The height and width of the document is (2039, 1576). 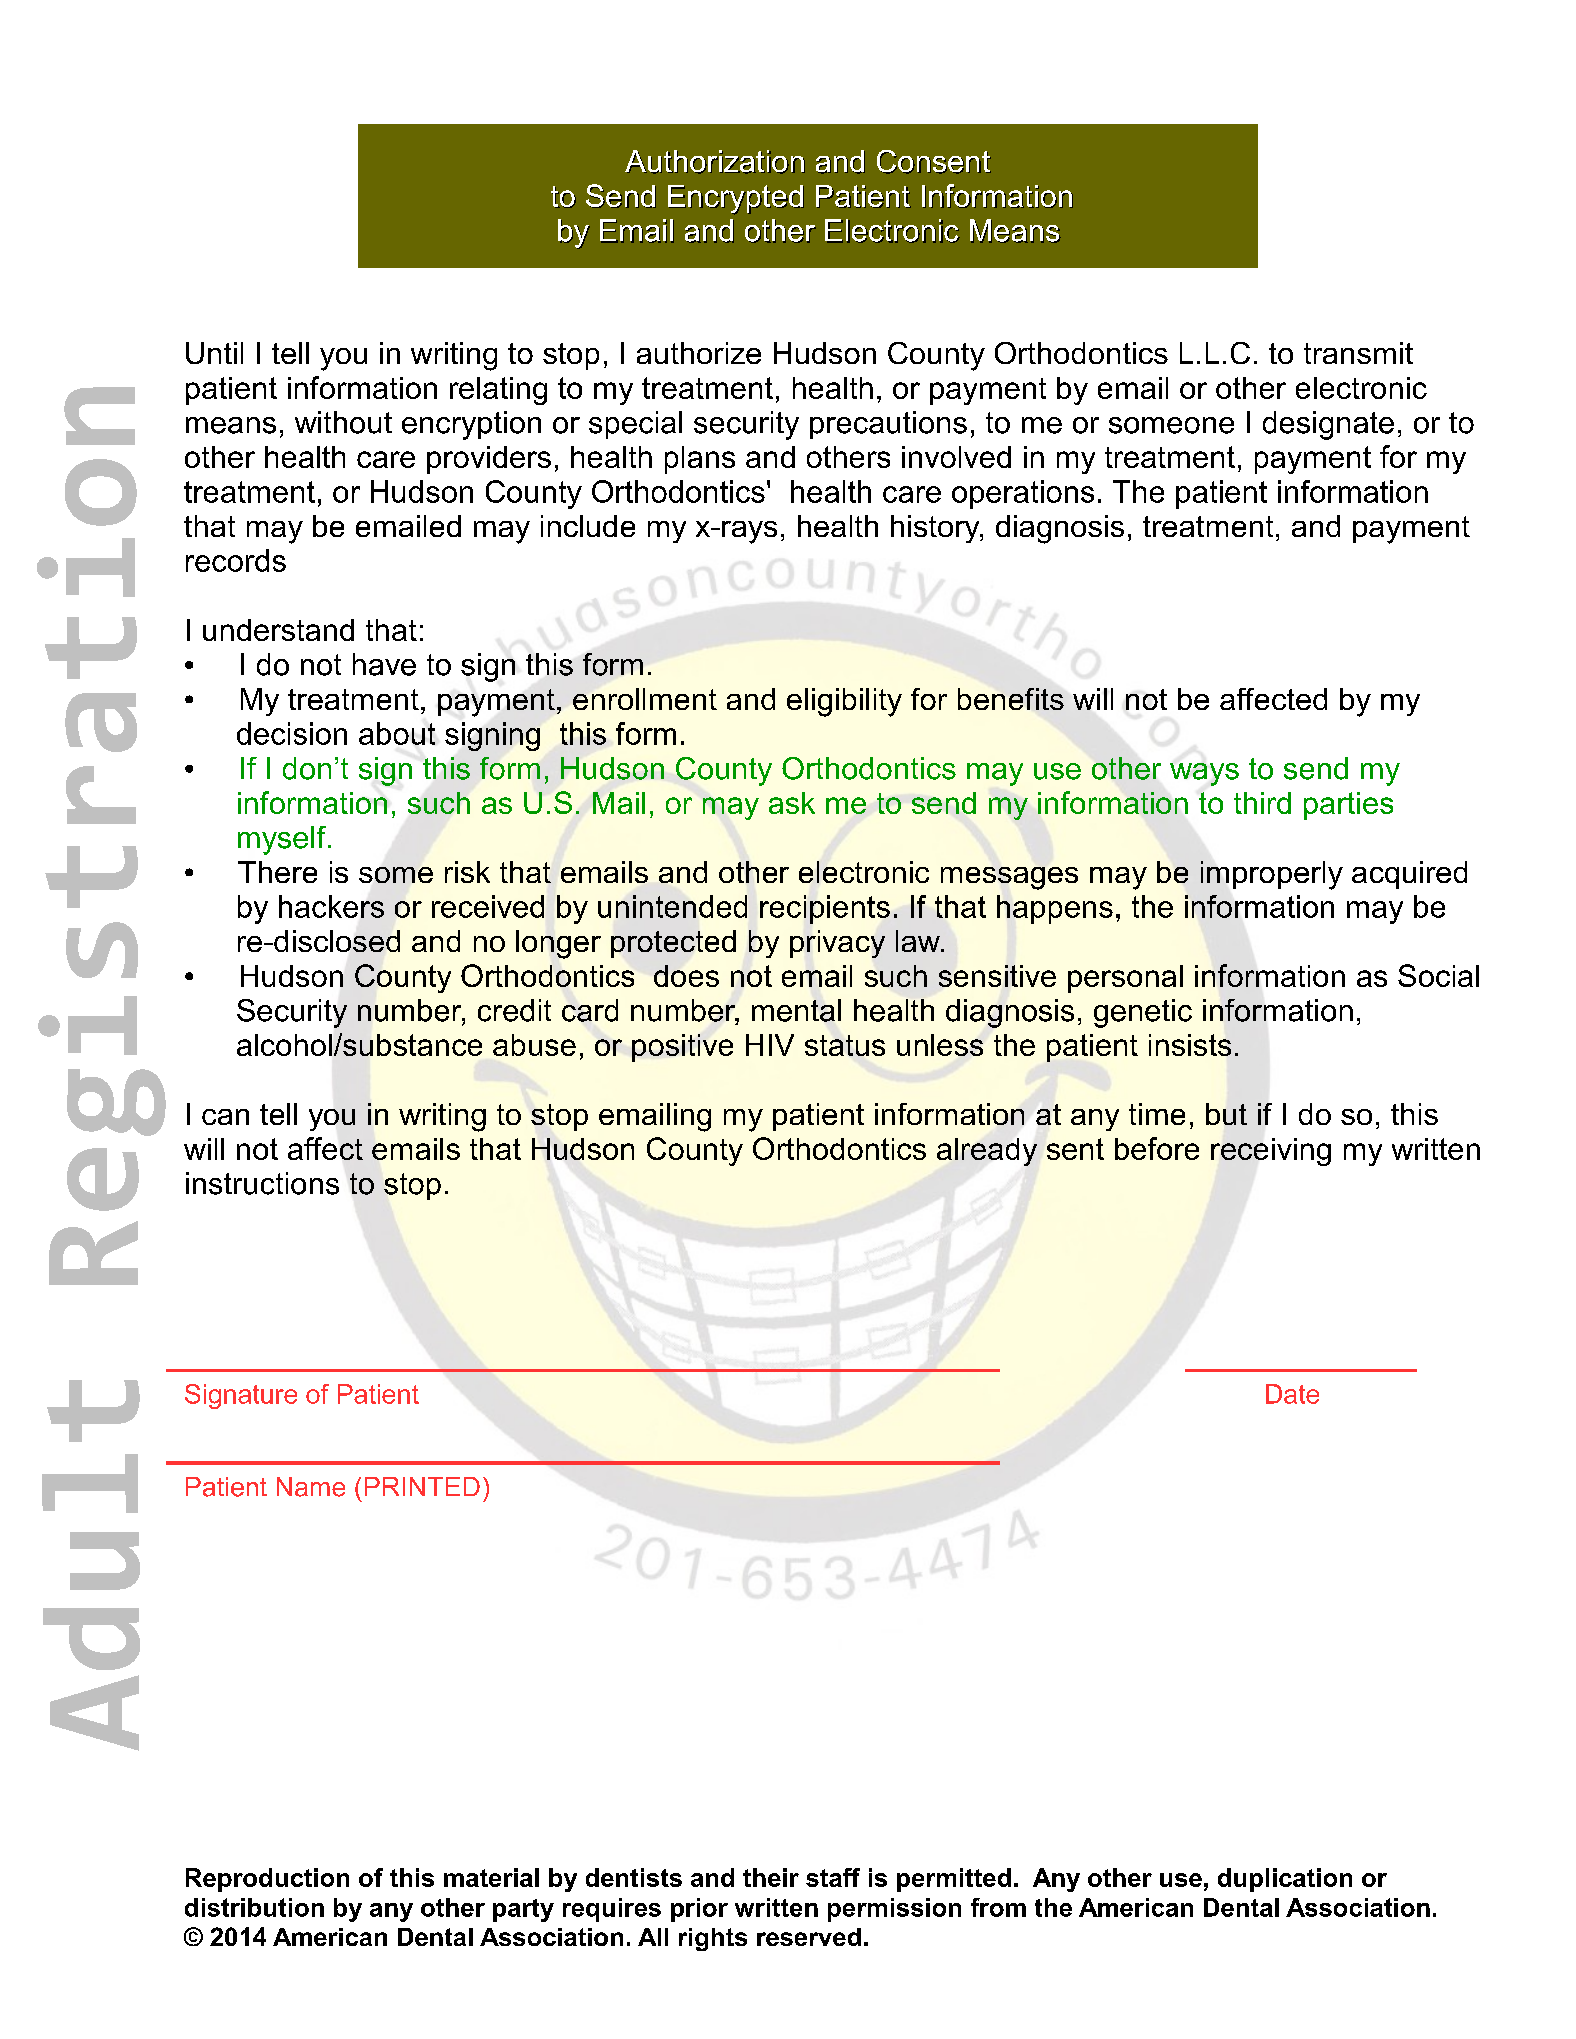 What do you see at coordinates (214, 353) in the document?
I see `Until` at bounding box center [214, 353].
